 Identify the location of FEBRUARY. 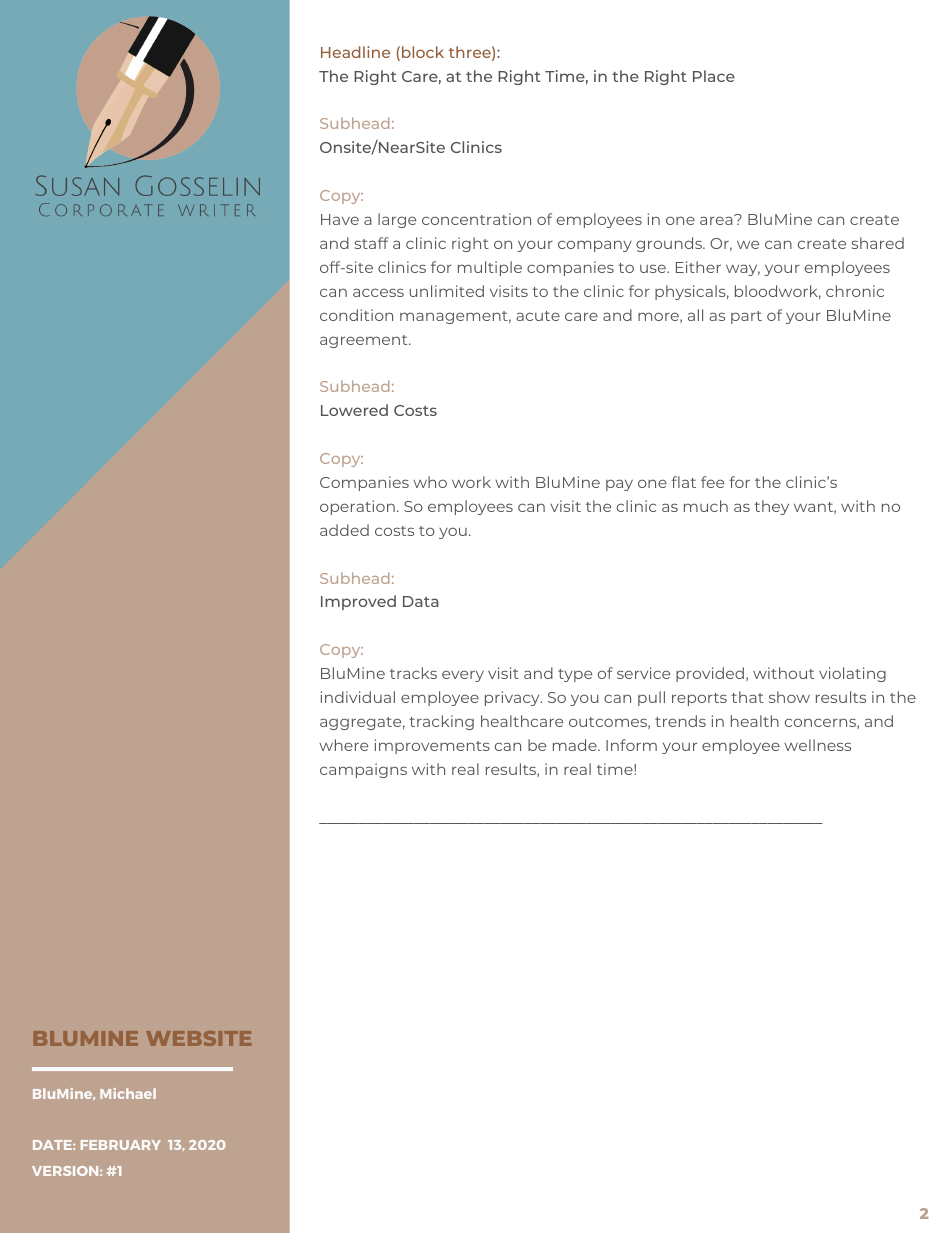
(121, 1145).
